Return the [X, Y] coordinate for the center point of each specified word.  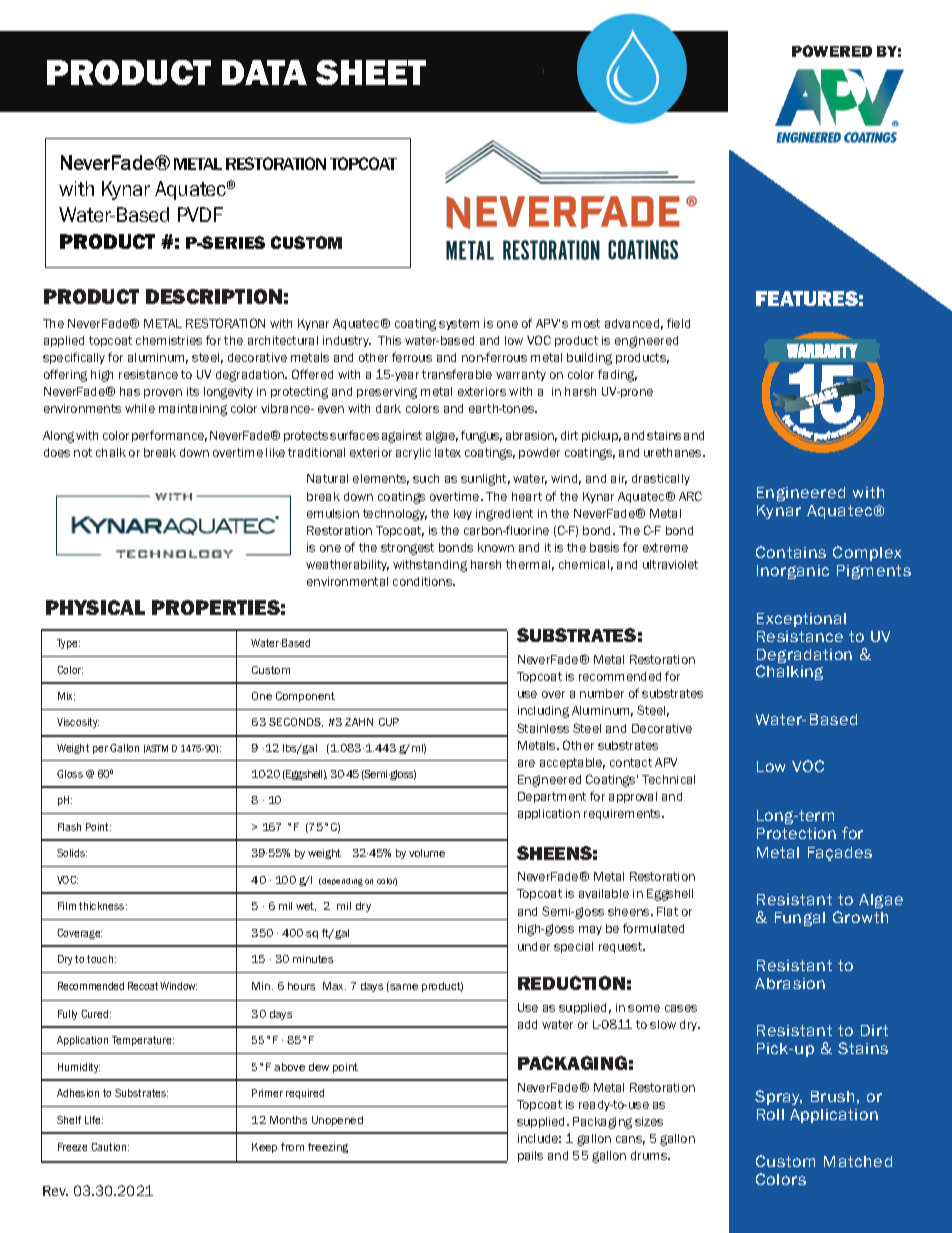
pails [530, 1156]
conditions [424, 581]
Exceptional [801, 620]
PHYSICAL [95, 607]
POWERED [832, 51]
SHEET [371, 72]
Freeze [72, 1147]
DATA [264, 72]
